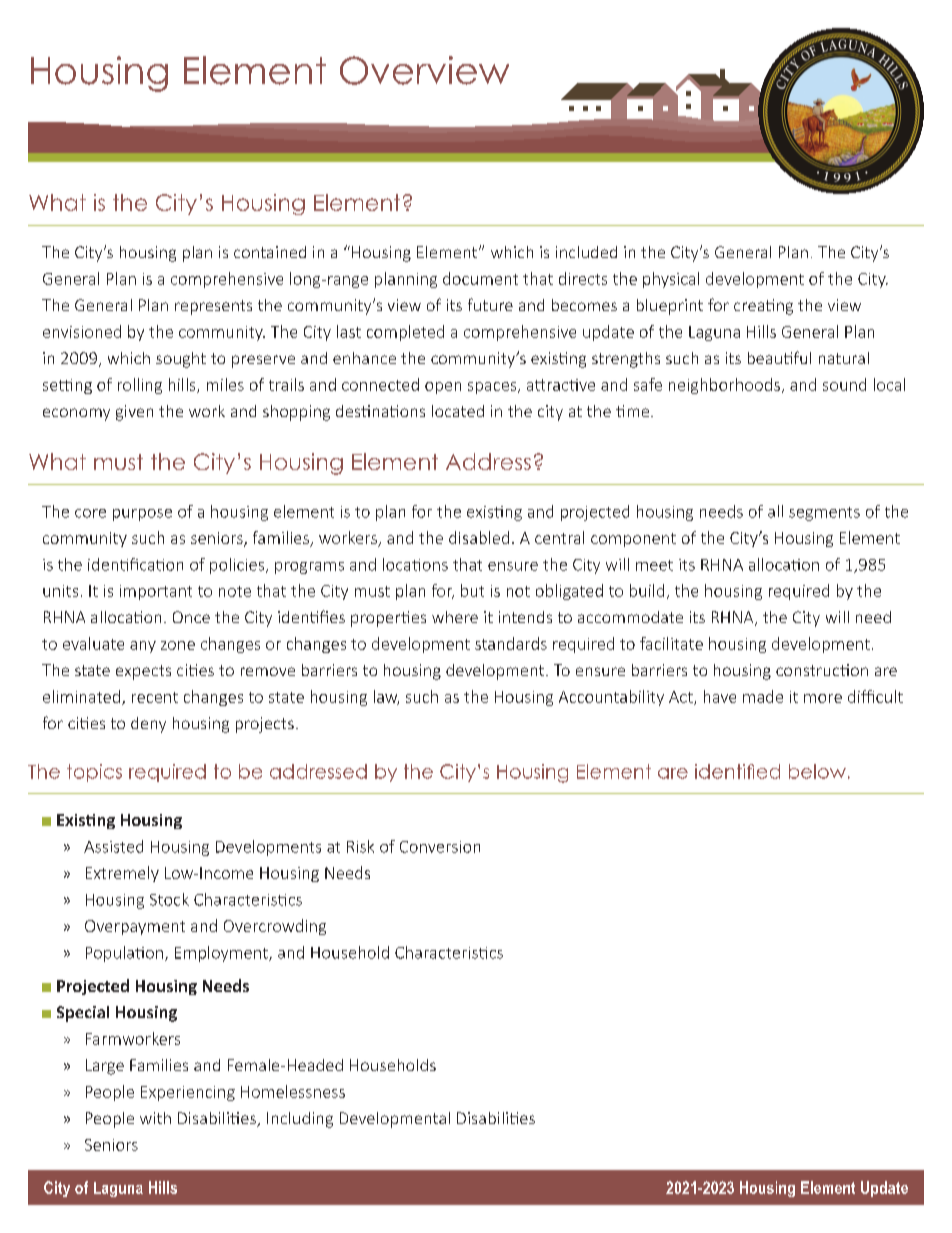  Describe the element at coordinates (293, 1091) in the screenshot. I see `Homelessness` at that location.
